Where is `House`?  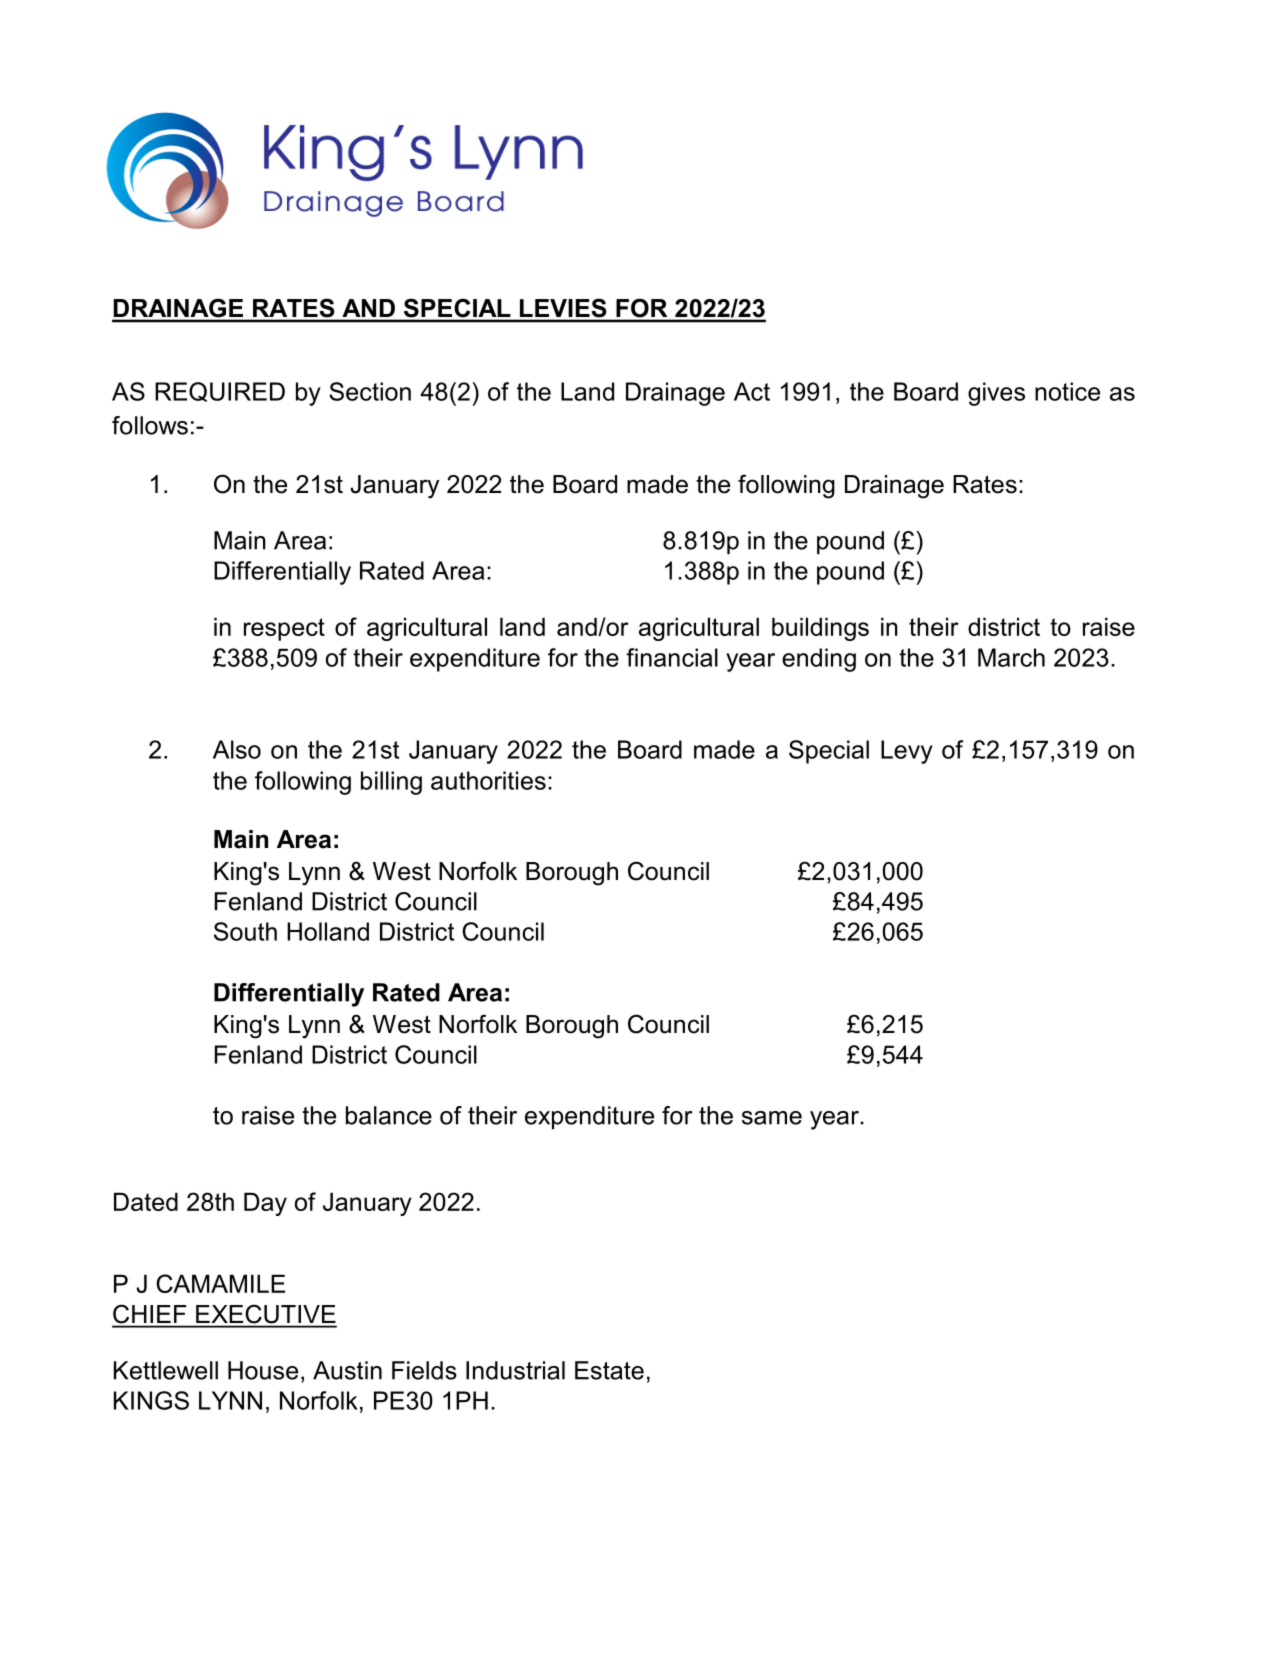 House is located at coordinates (263, 1370).
